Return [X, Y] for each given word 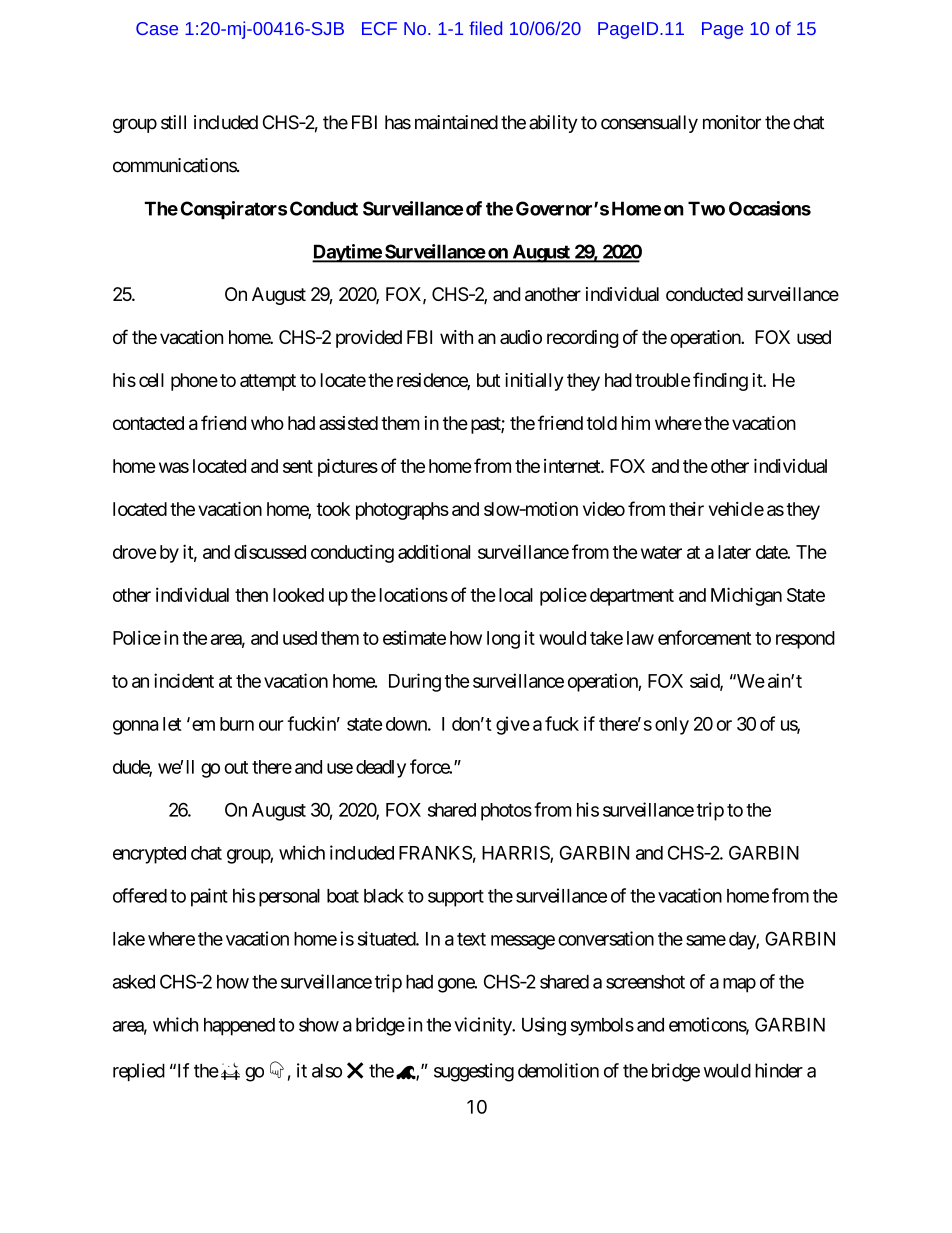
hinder [779, 1070]
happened [239, 1027]
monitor [732, 122]
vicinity [483, 1026]
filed [485, 28]
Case [157, 28]
